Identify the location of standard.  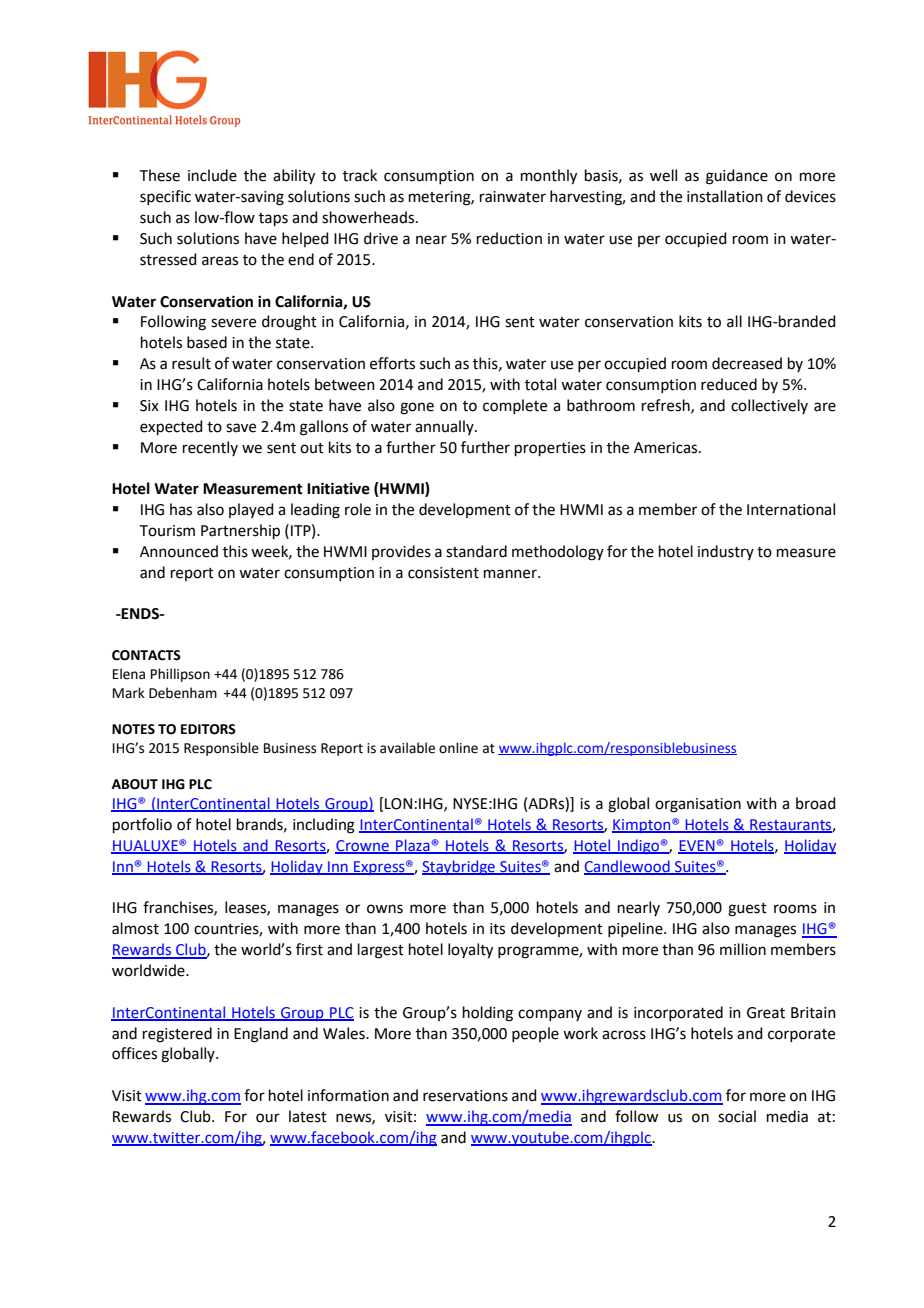
(476, 551).
